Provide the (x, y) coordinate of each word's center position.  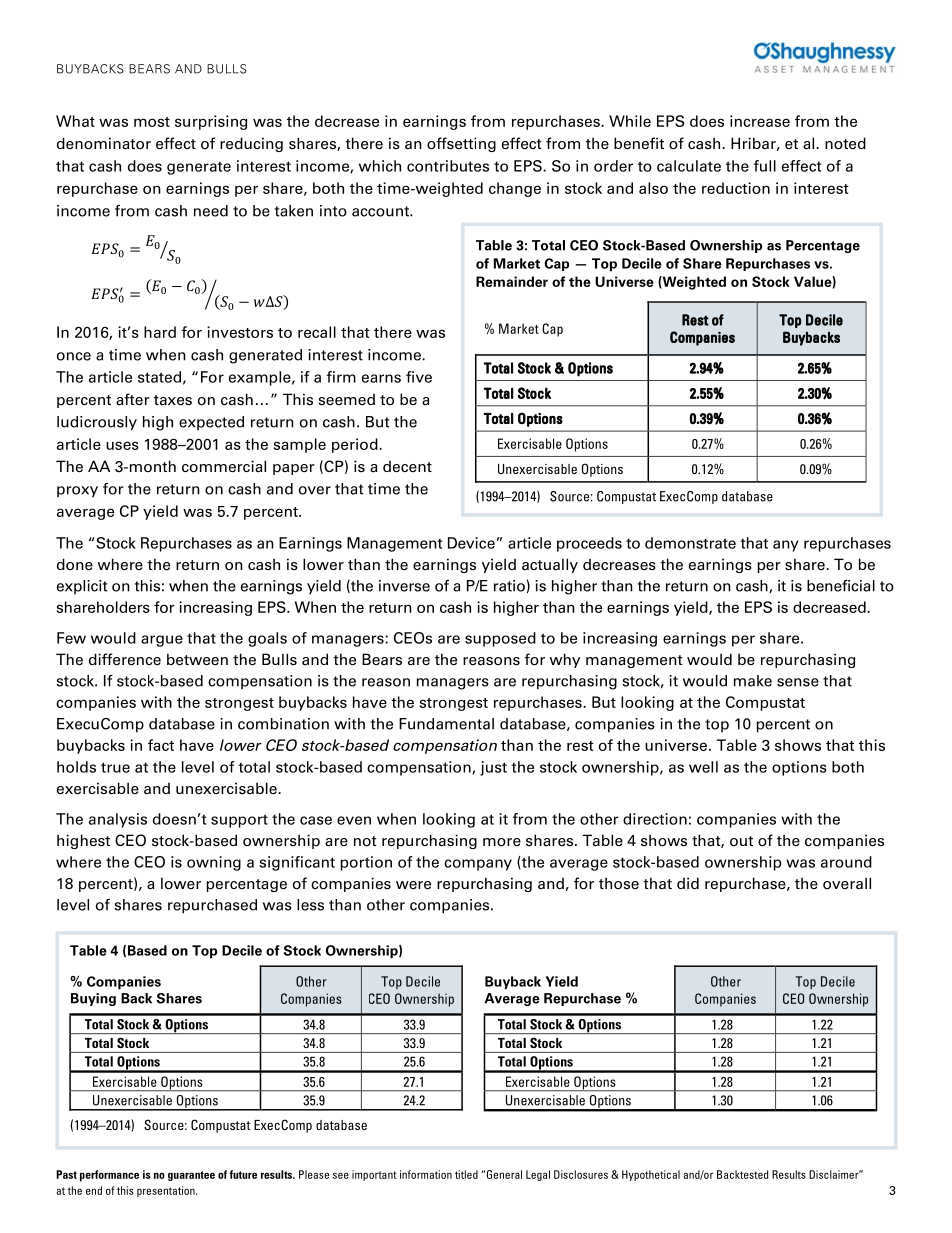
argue (162, 641)
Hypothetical (651, 1175)
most (152, 122)
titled (466, 1174)
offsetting (461, 144)
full (765, 166)
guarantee (191, 1176)
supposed (500, 639)
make (753, 681)
